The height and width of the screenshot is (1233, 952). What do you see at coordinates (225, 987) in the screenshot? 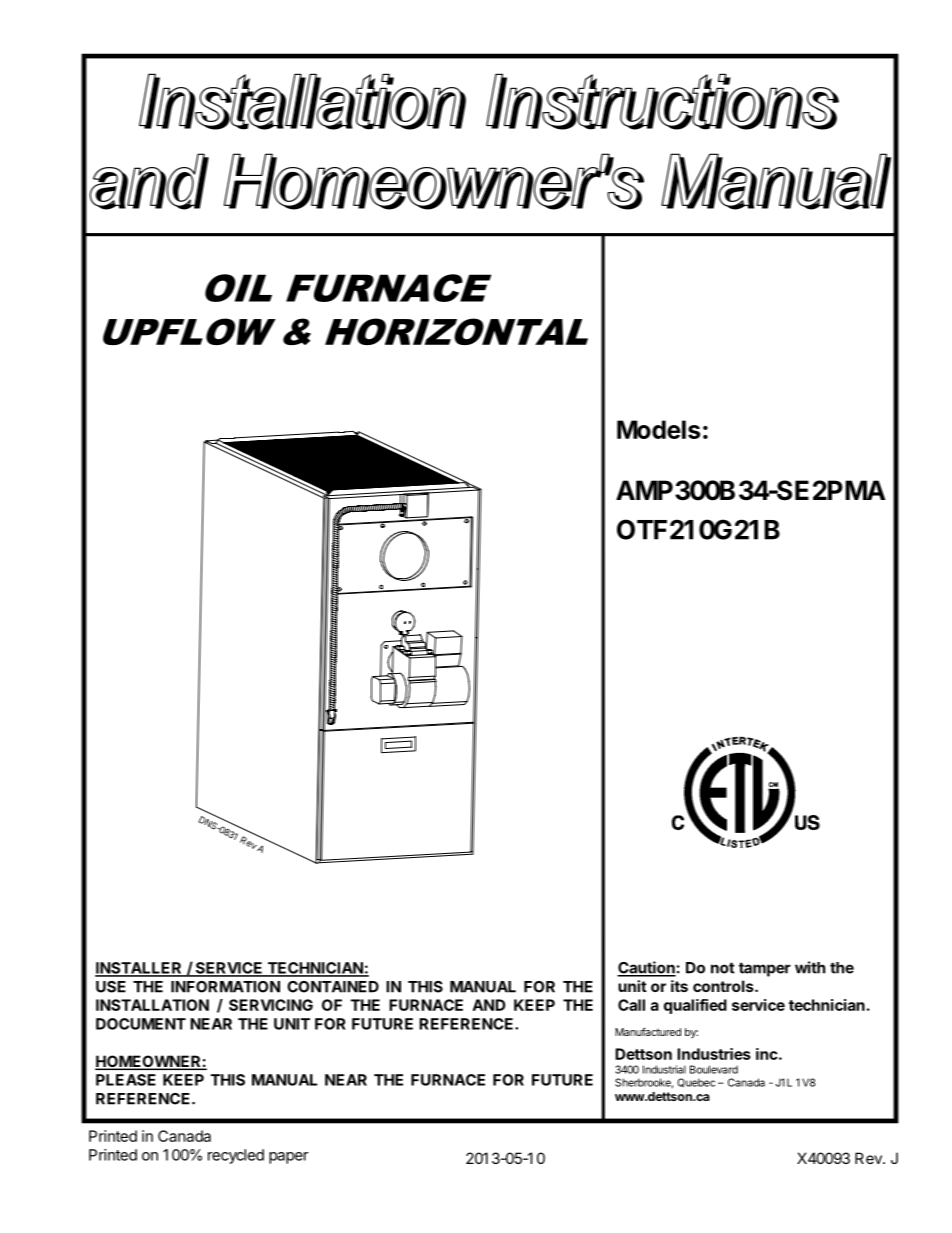
I see `INFORMATION` at bounding box center [225, 987].
